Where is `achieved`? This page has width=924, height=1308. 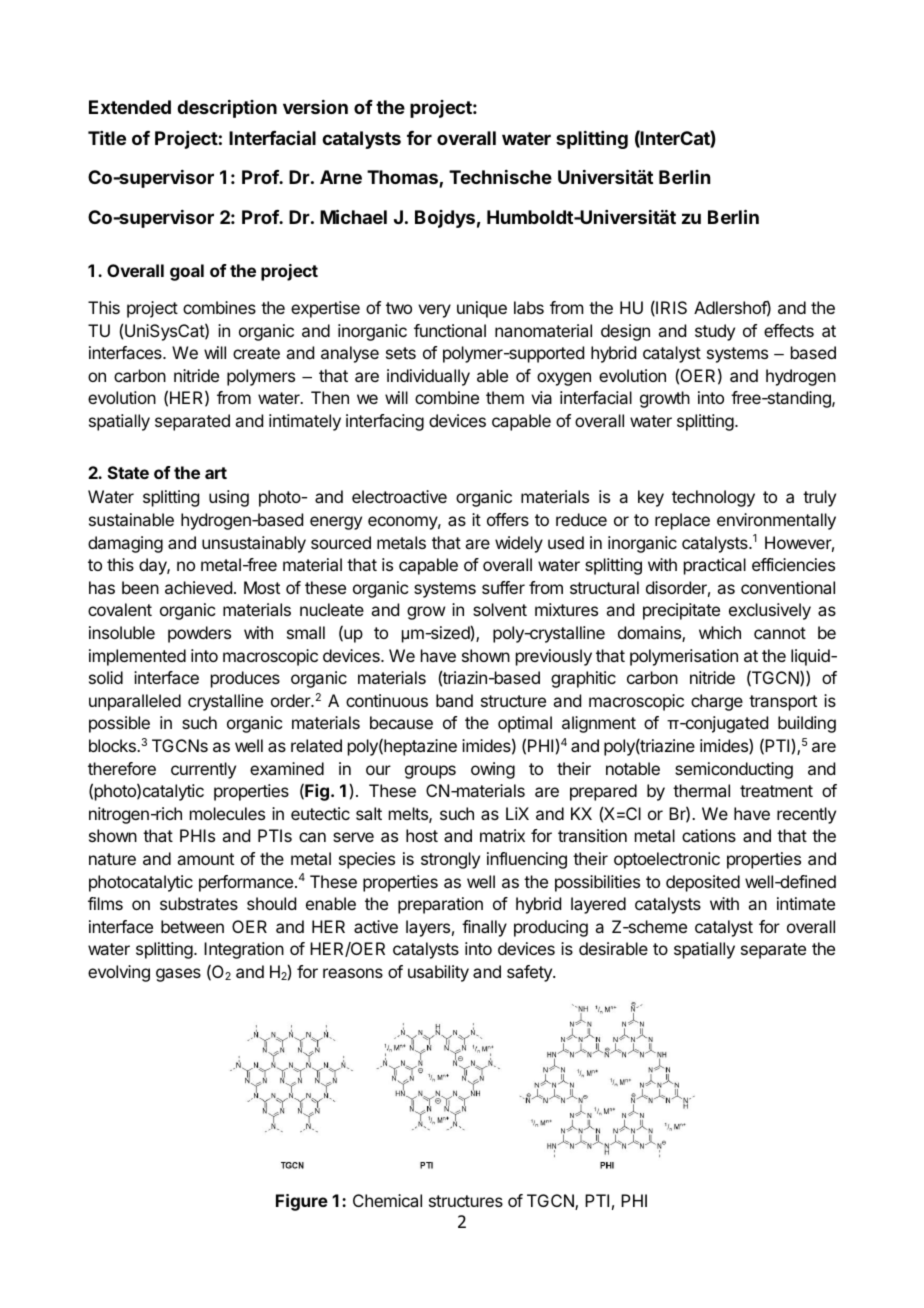 achieved is located at coordinates (198, 587).
